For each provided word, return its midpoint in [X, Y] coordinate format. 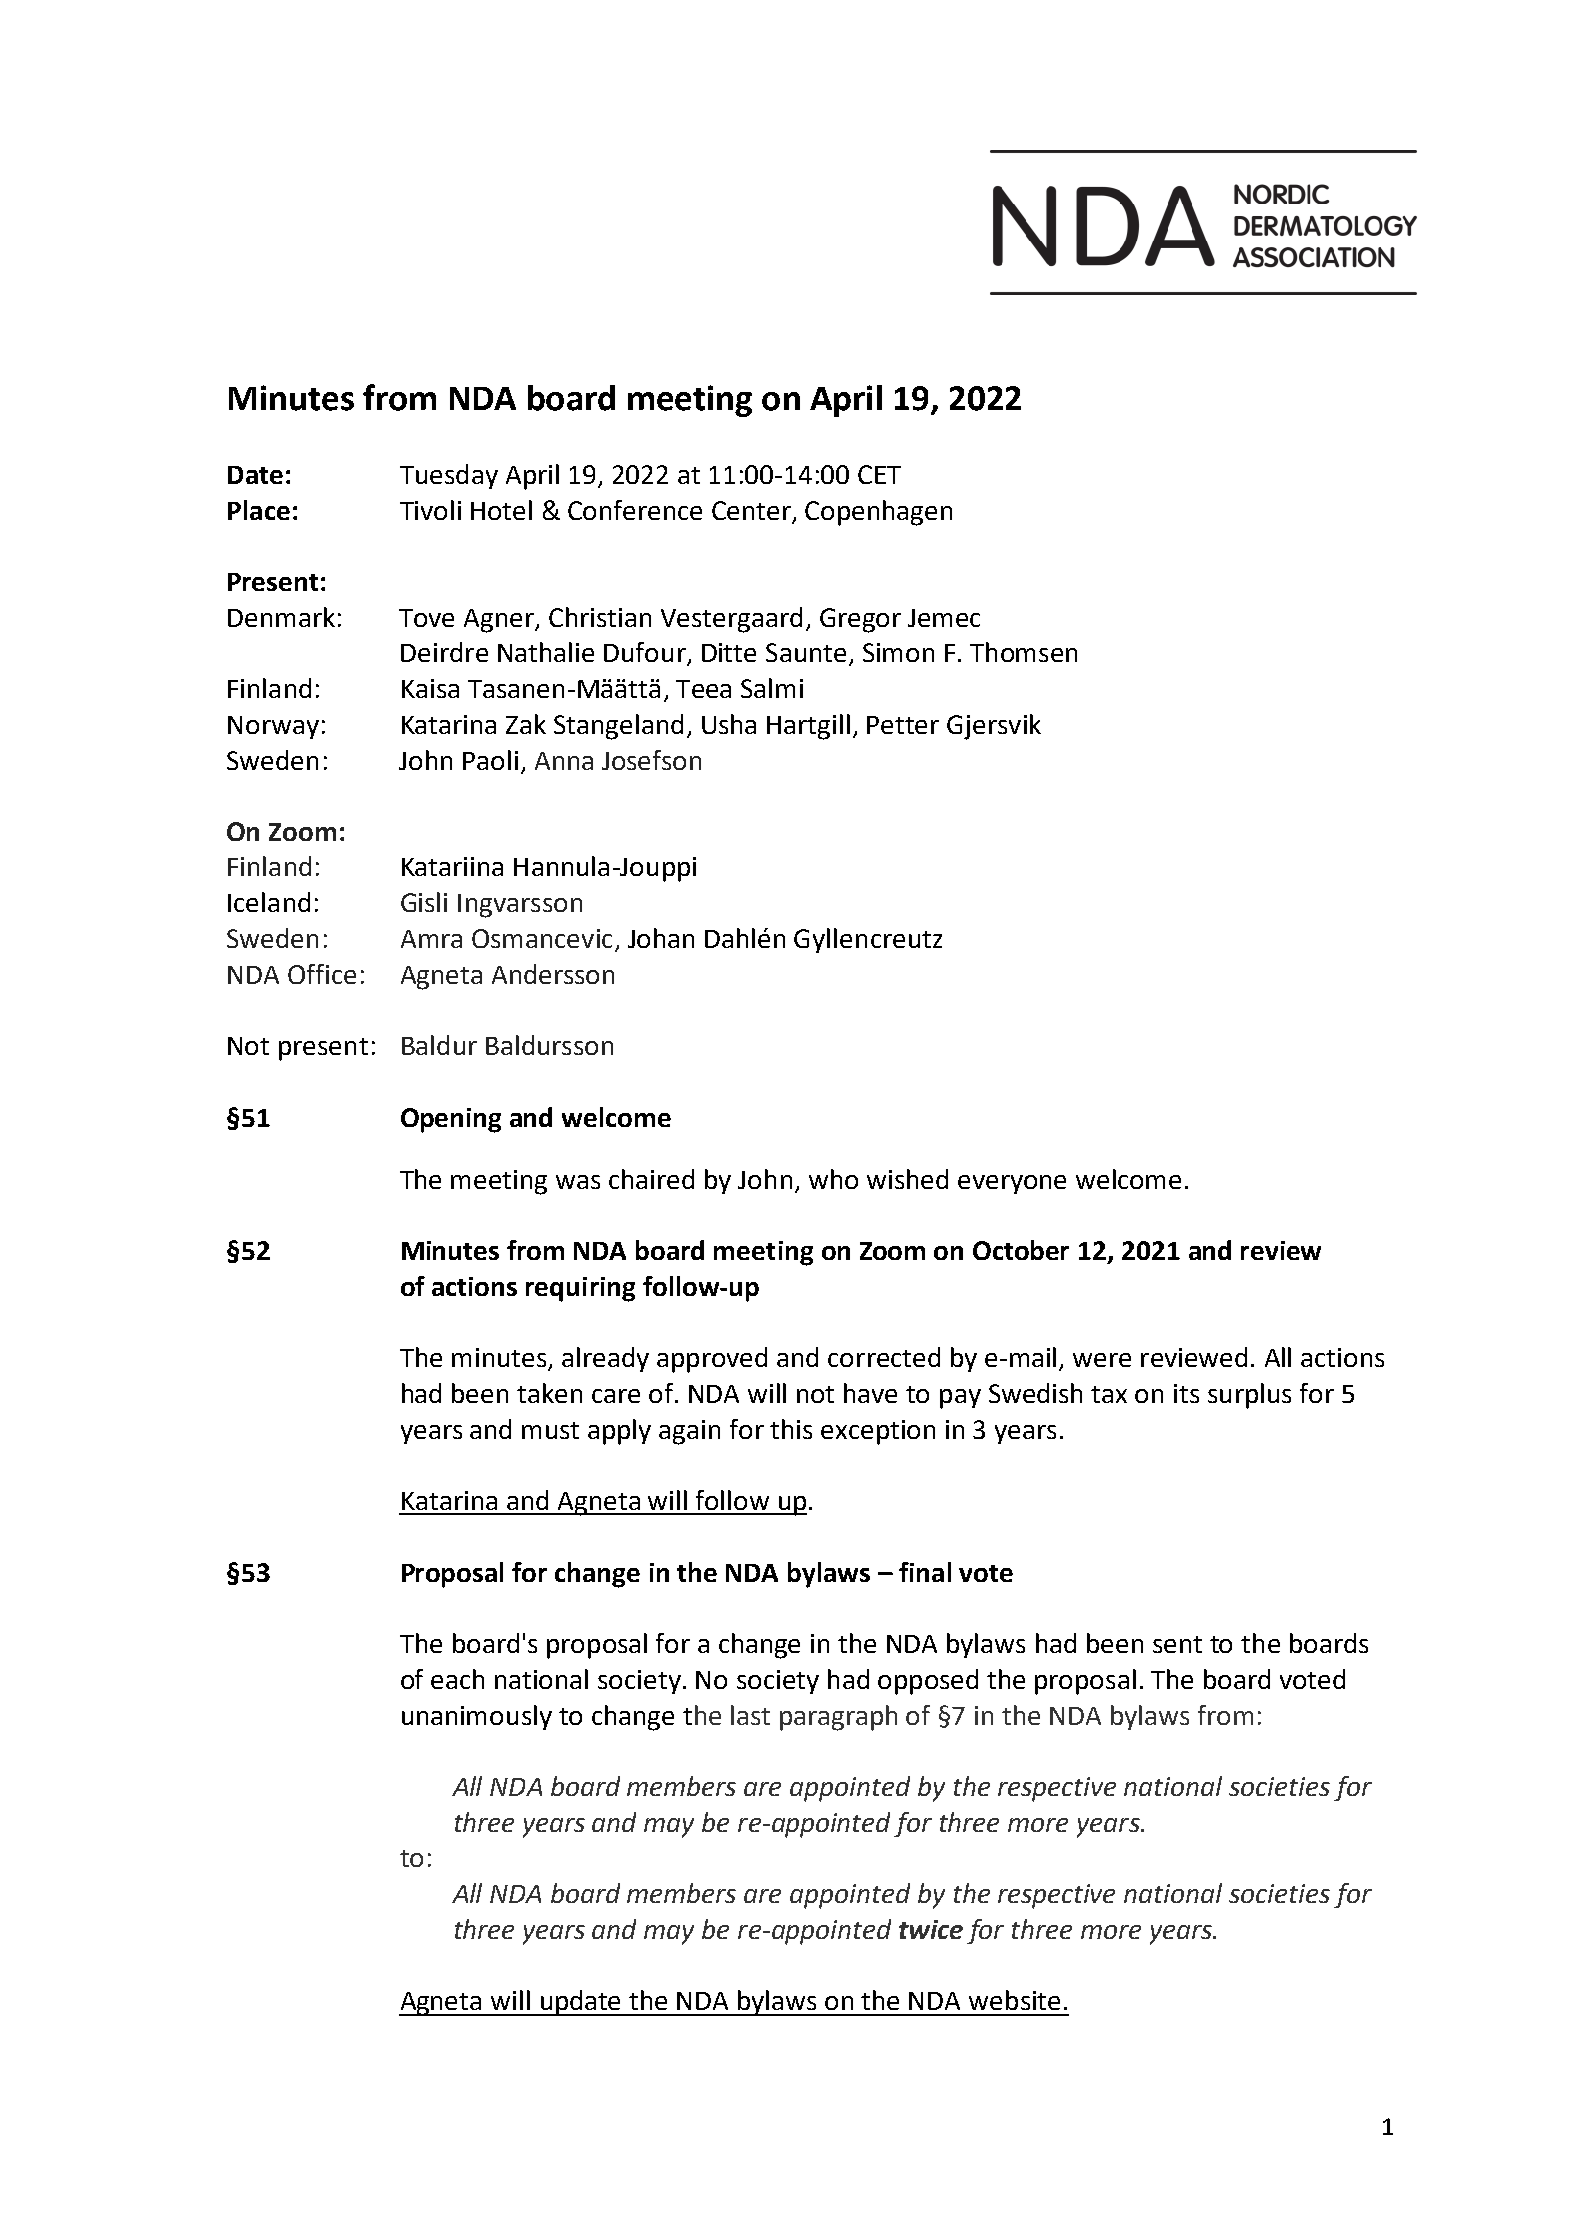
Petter [903, 725]
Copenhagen [878, 513]
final [925, 1572]
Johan [661, 938]
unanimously [477, 1717]
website [1014, 2000]
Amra [431, 939]
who [833, 1179]
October [1021, 1250]
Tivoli [430, 510]
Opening [451, 1120]
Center [751, 510]
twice [931, 1929]
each [457, 1679]
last [750, 1715]
